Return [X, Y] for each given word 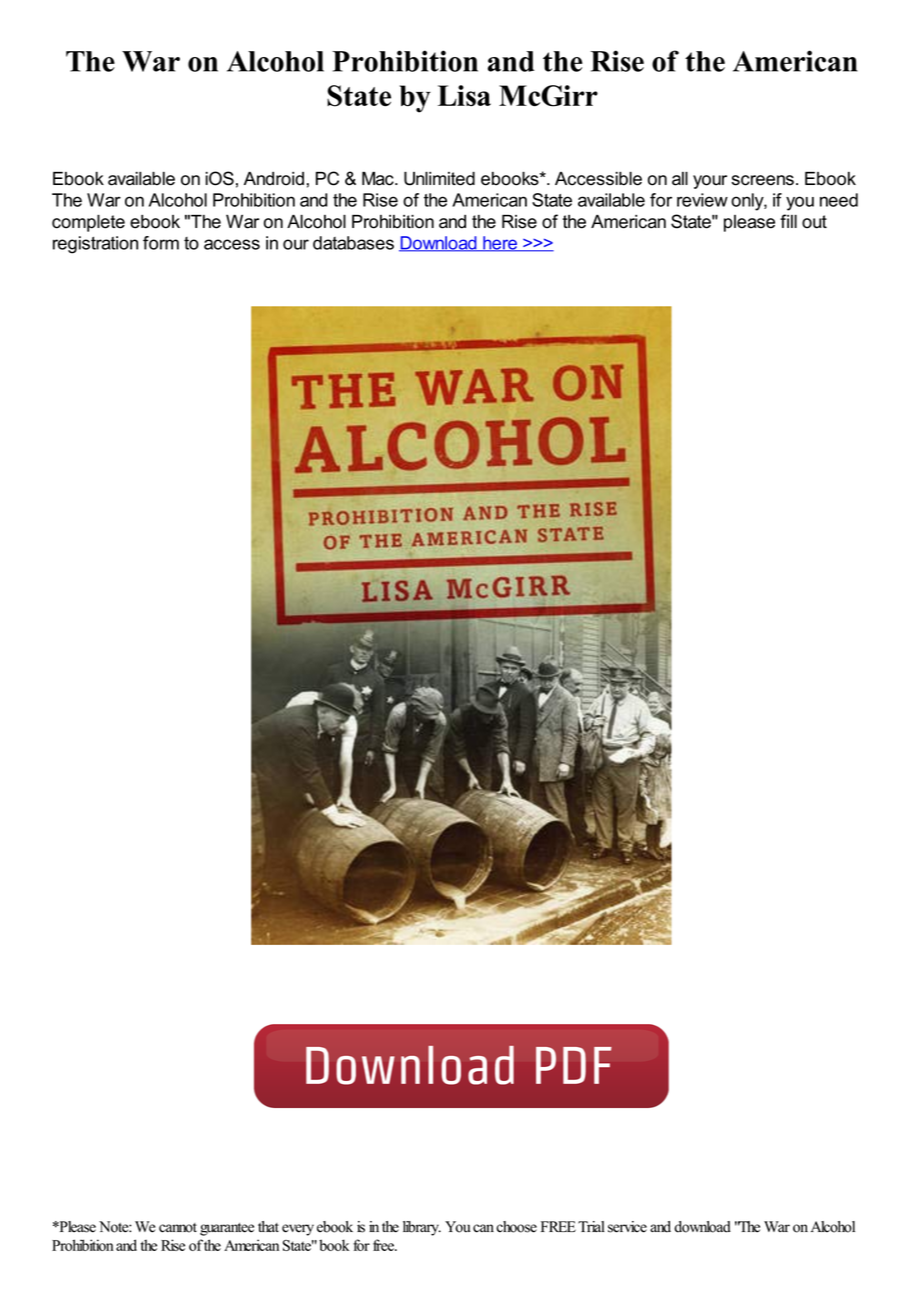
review [702, 200]
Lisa [464, 96]
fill [788, 221]
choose [516, 1227]
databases [353, 243]
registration [95, 245]
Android [274, 179]
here [500, 244]
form [161, 243]
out [814, 222]
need [839, 200]
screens [763, 180]
